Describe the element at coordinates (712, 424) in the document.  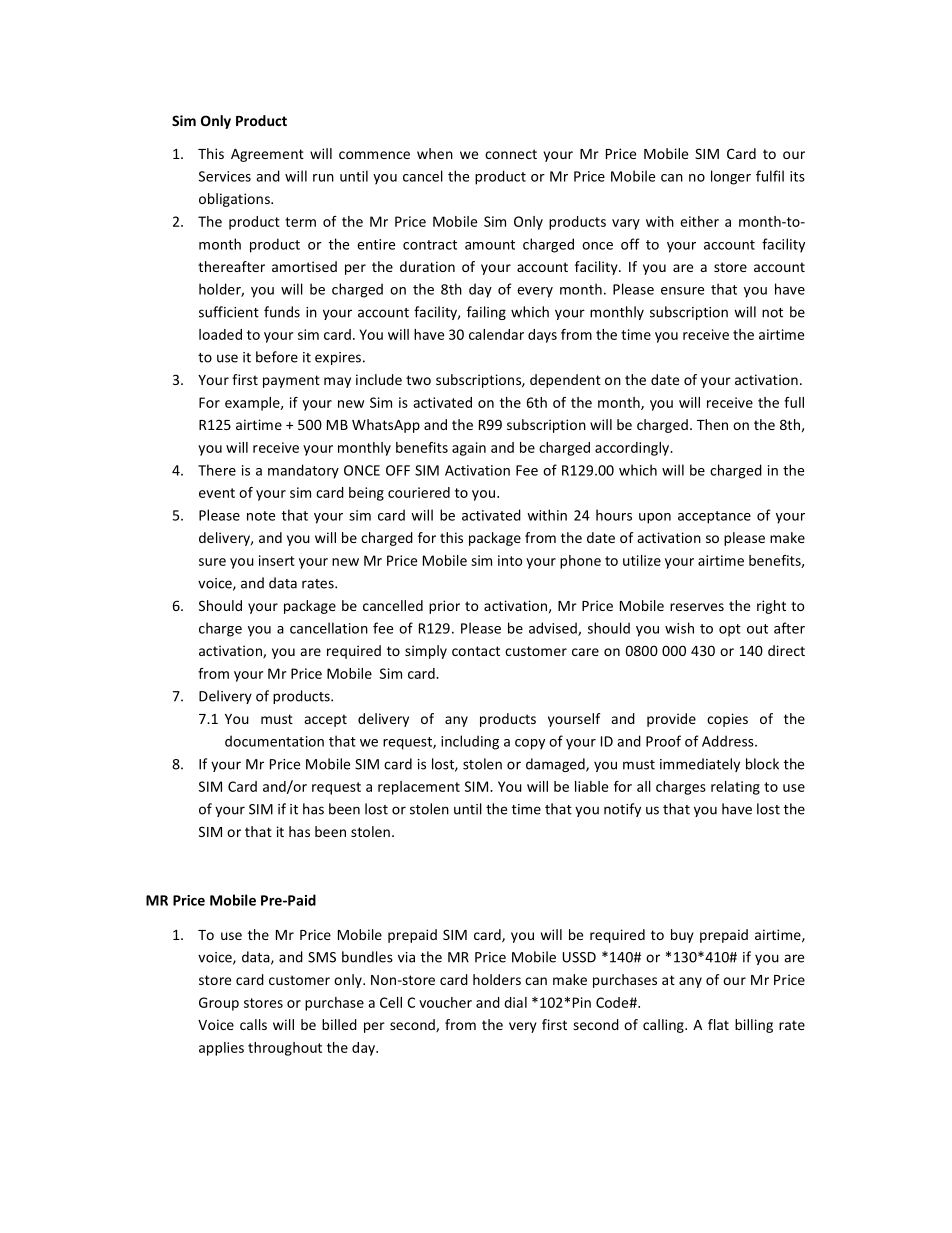
I see `Then` at that location.
